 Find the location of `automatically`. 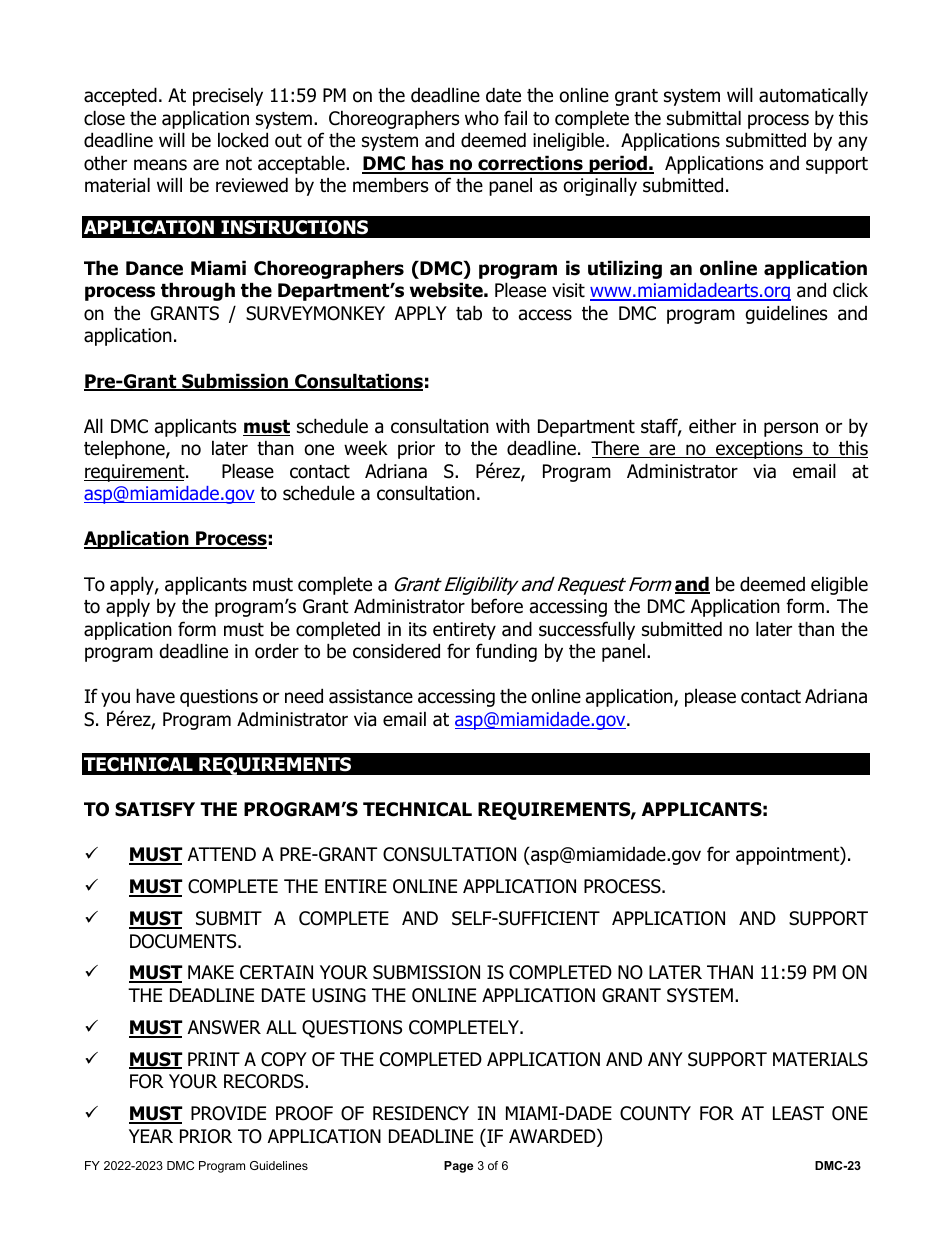

automatically is located at coordinates (813, 96).
